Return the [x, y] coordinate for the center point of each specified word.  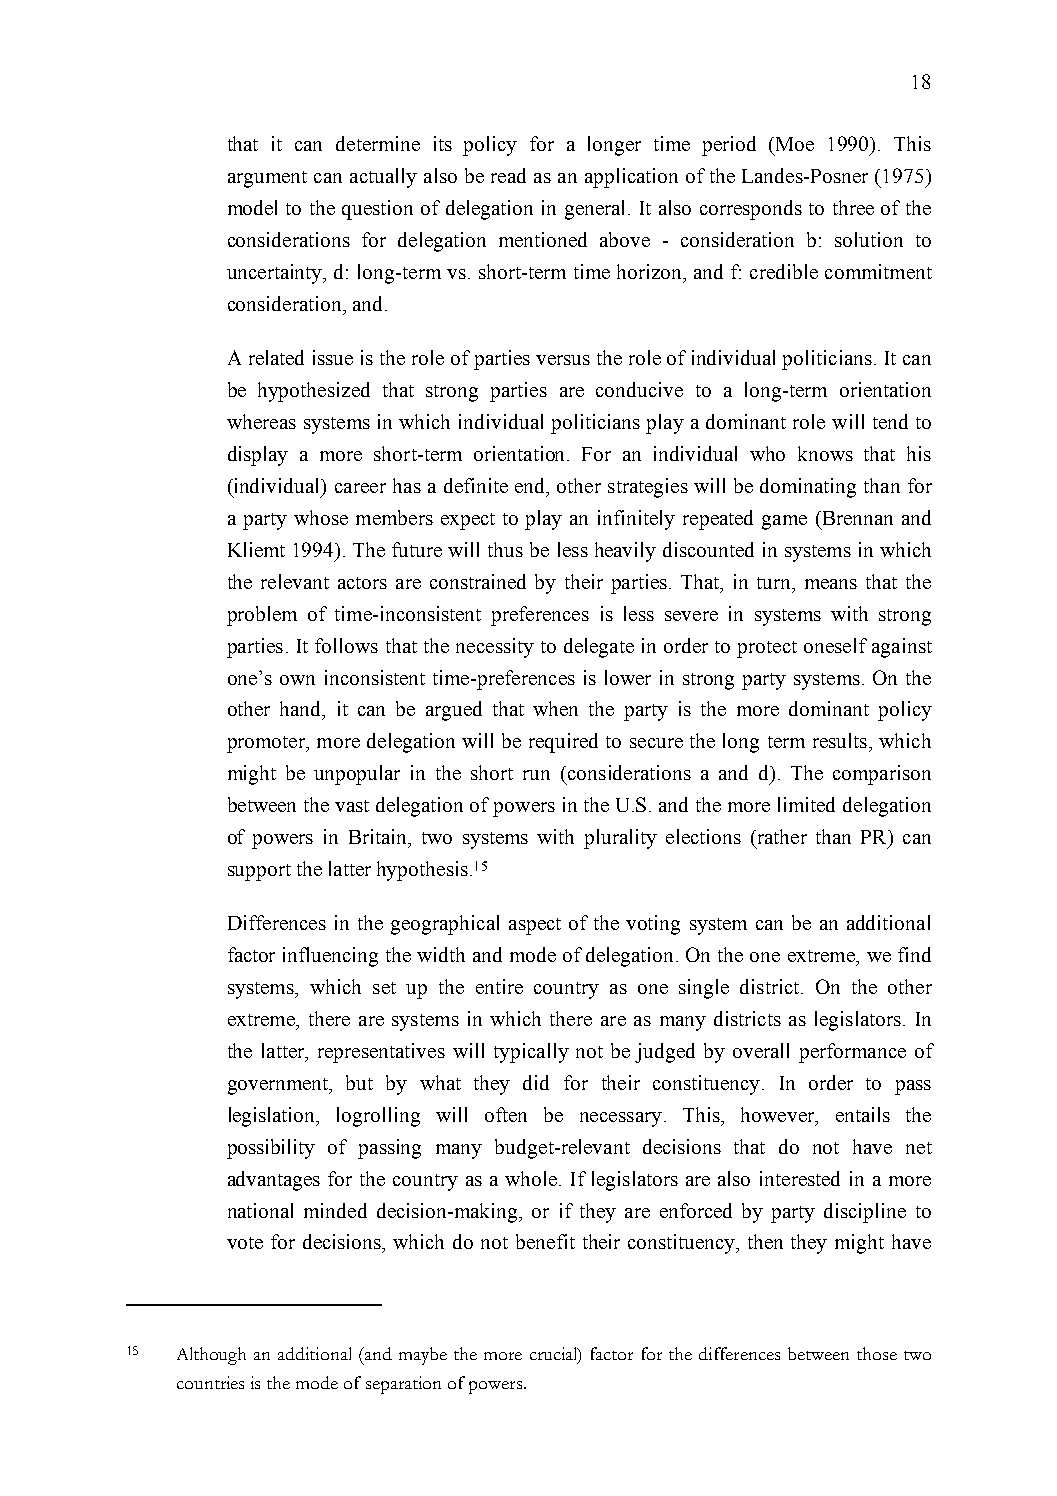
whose [321, 517]
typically [531, 1053]
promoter [267, 744]
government [279, 1086]
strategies [648, 488]
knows [825, 453]
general [597, 210]
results [840, 740]
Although [211, 1356]
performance [852, 1053]
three [853, 207]
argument [267, 179]
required [563, 743]
